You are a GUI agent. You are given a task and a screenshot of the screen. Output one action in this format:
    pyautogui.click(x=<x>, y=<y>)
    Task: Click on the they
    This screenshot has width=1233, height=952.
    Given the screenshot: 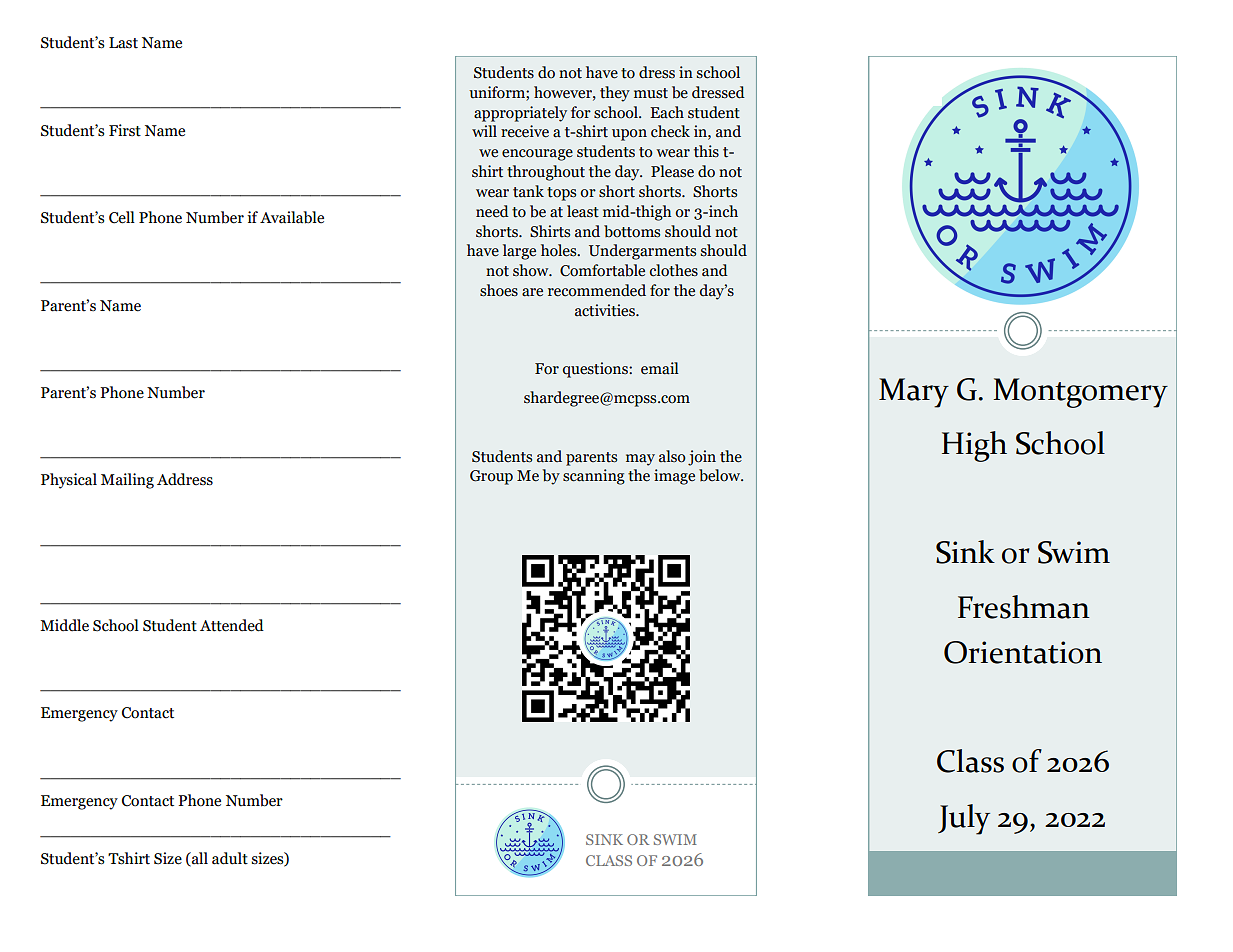 What is the action you would take?
    pyautogui.click(x=615, y=94)
